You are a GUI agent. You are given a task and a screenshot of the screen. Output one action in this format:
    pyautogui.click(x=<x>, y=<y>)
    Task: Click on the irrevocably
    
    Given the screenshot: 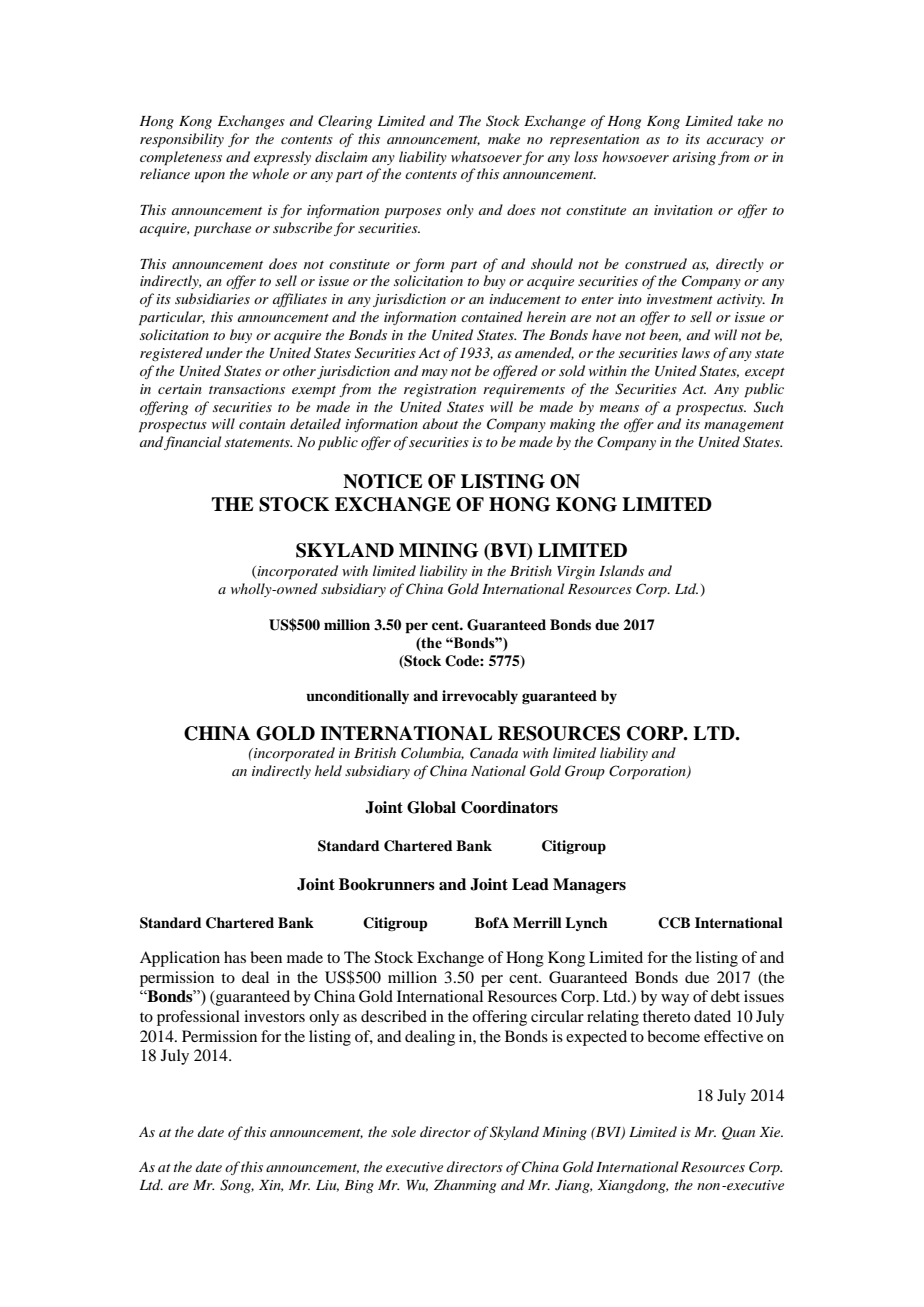 What is the action you would take?
    pyautogui.click(x=480, y=697)
